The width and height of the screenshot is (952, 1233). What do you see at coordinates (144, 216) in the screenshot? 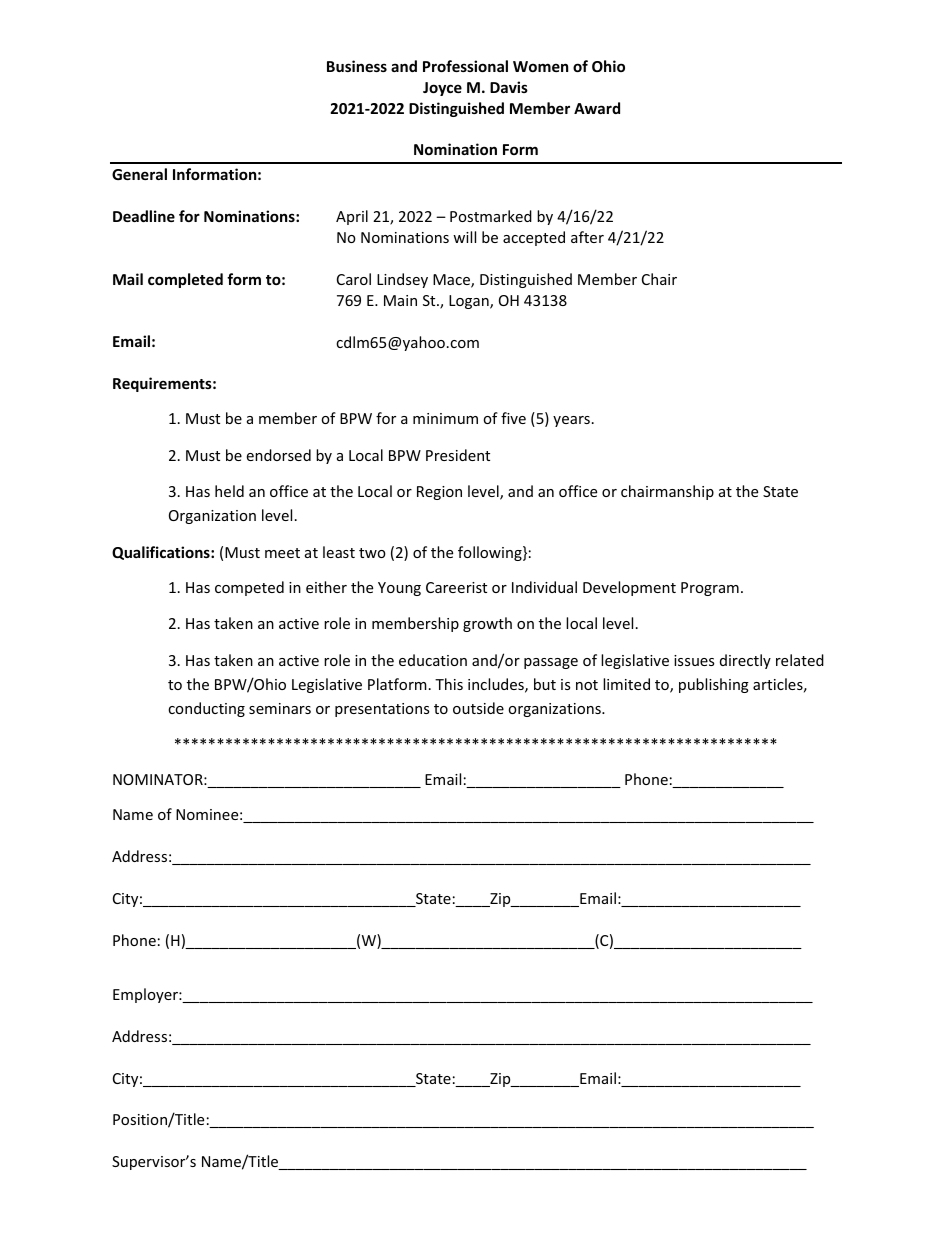
I see `Deadline` at bounding box center [144, 216].
